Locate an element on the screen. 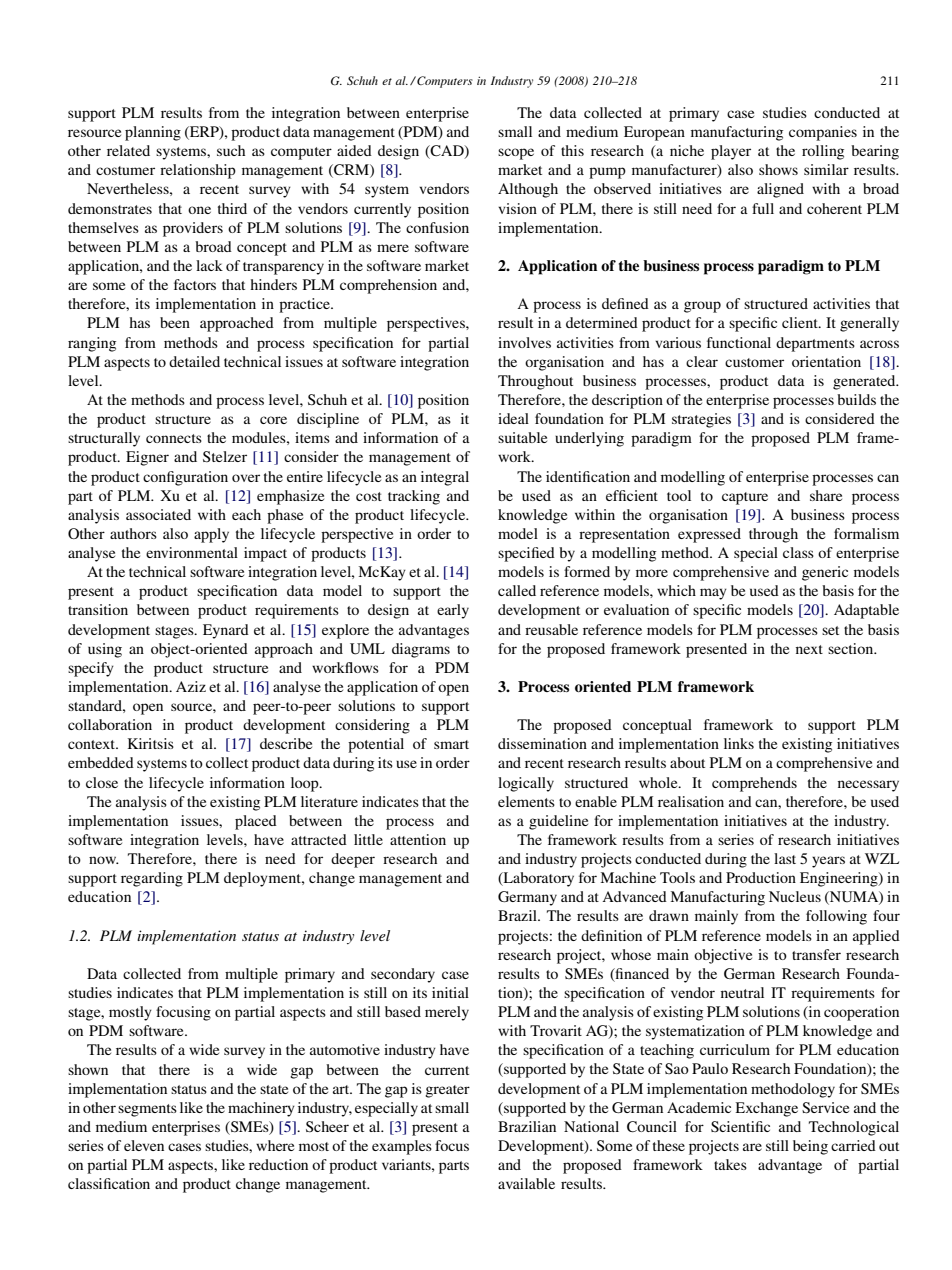 This screenshot has height=1270, width=952. shows is located at coordinates (778, 169).
